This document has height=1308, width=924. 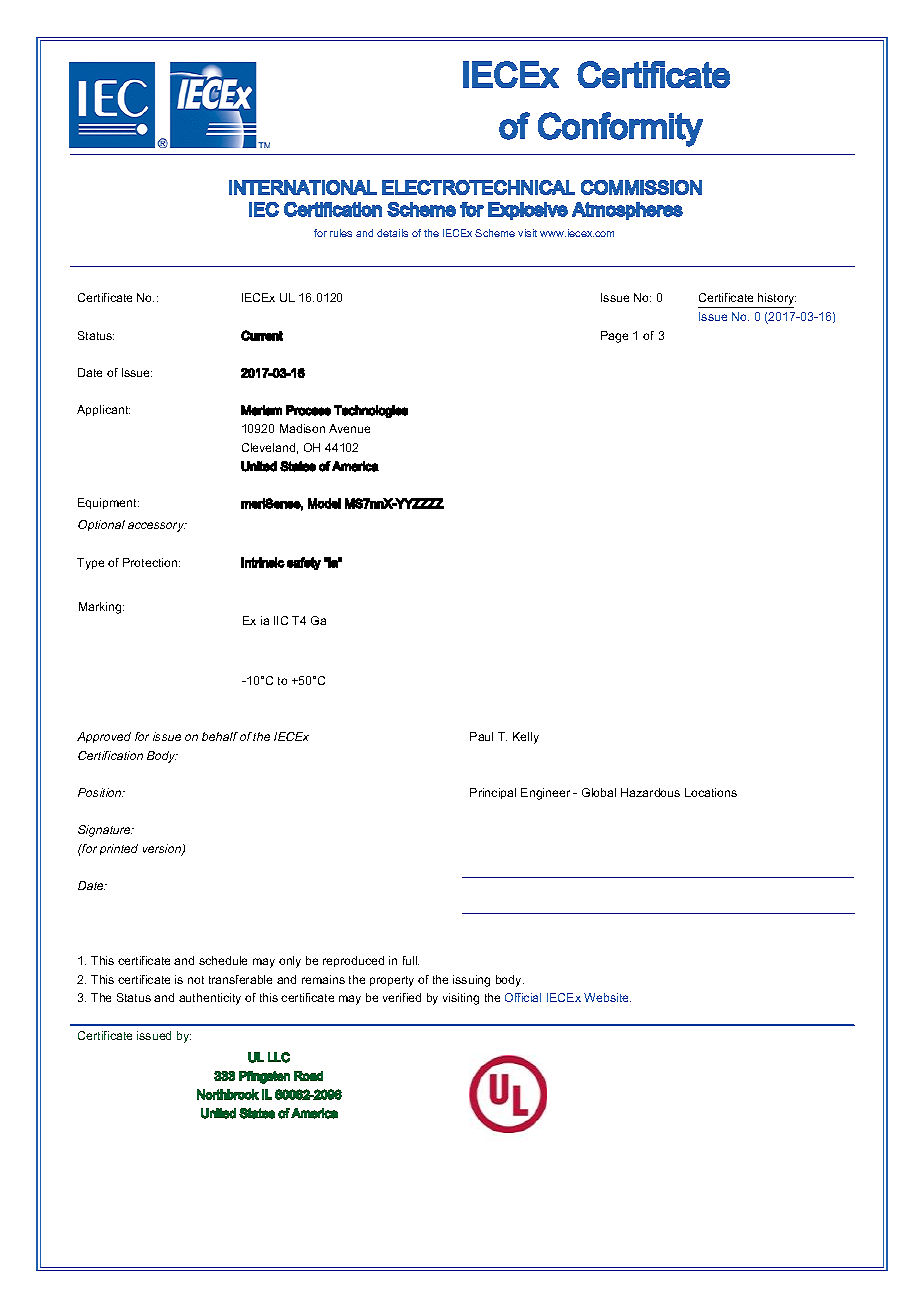 What do you see at coordinates (481, 736) in the document?
I see `Paul` at bounding box center [481, 736].
